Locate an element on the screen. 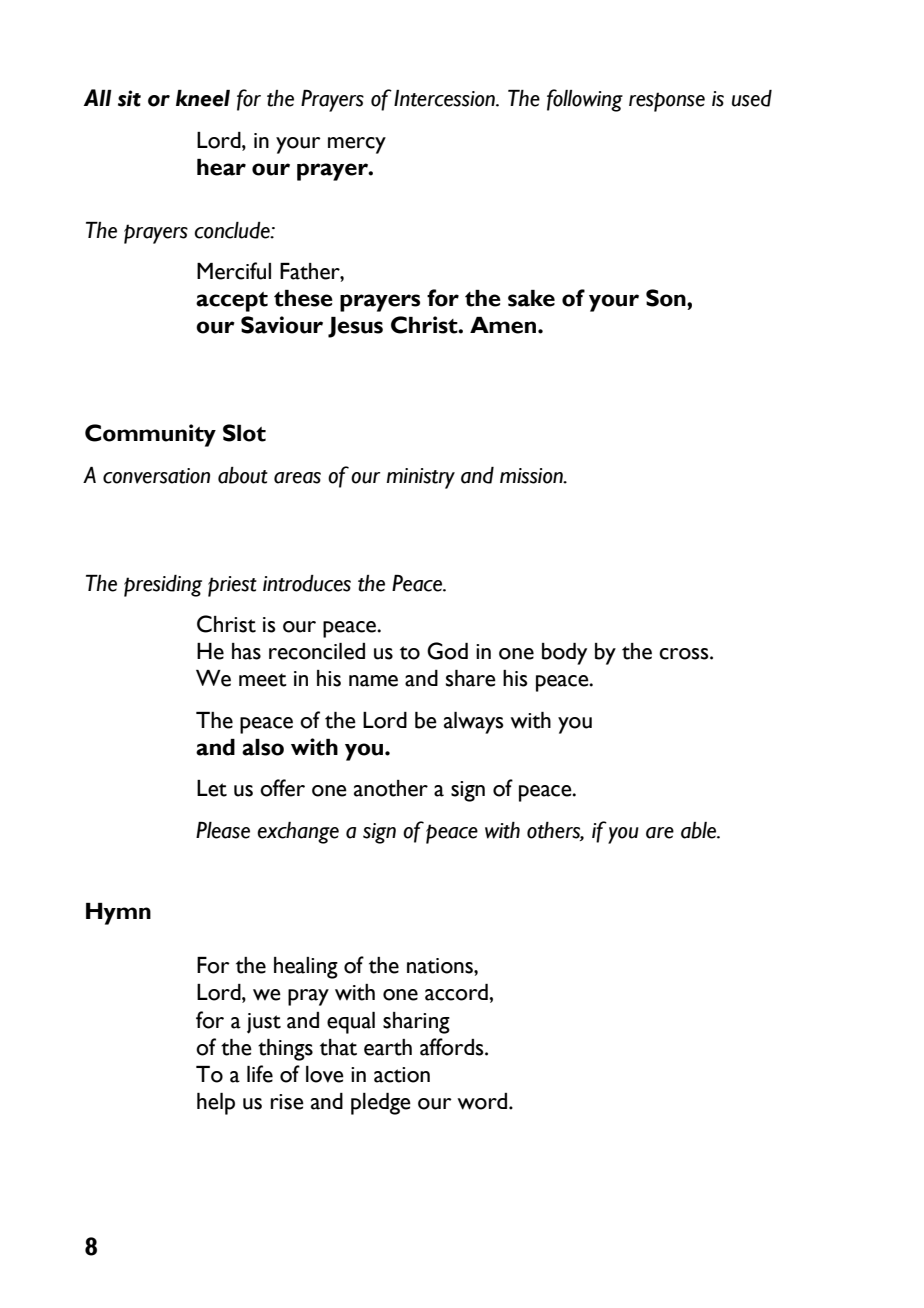 The height and width of the screenshot is (1308, 924). Intercession is located at coordinates (445, 98).
